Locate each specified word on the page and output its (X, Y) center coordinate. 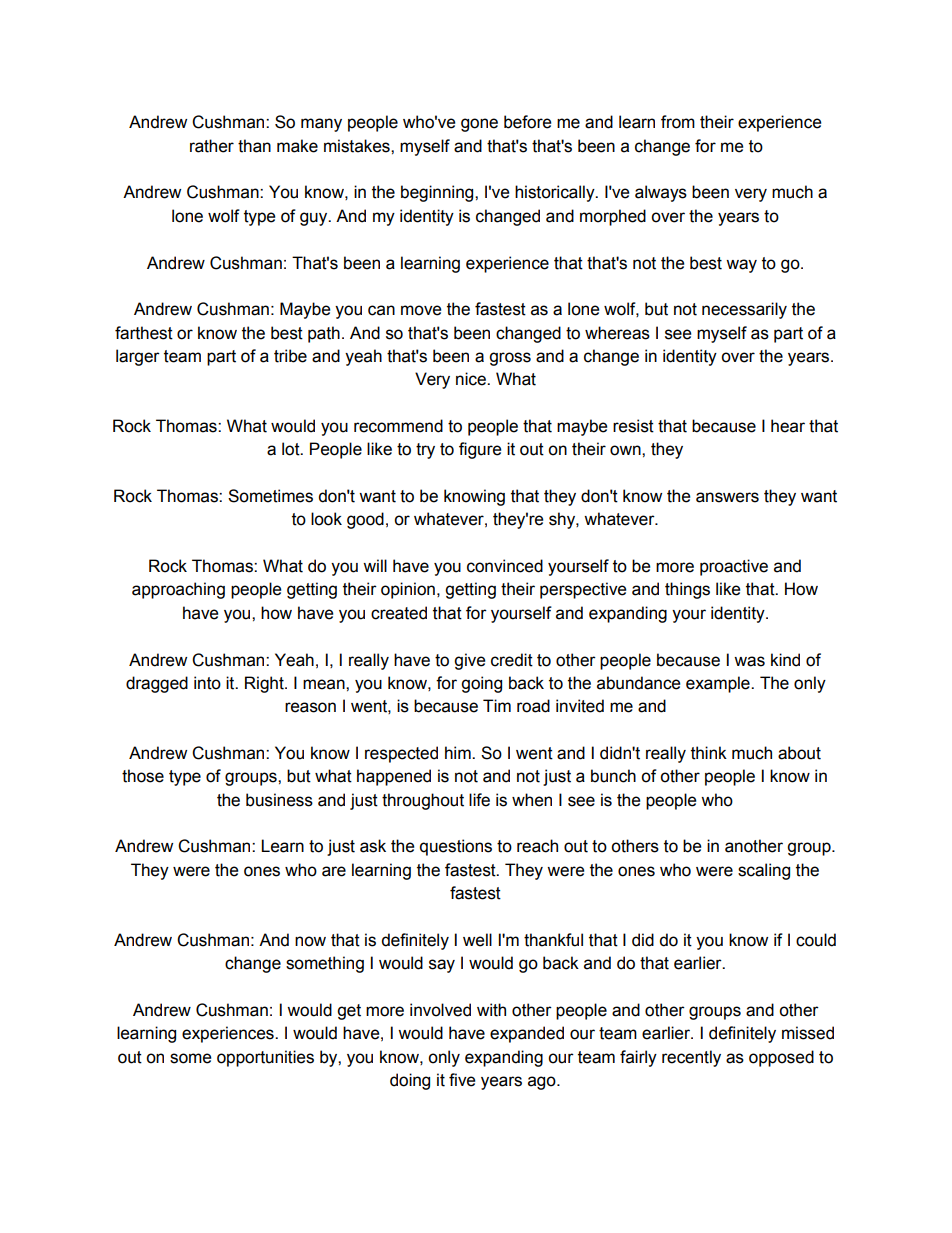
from (678, 122)
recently (691, 1058)
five (462, 1080)
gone (479, 125)
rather (212, 146)
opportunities (265, 1058)
